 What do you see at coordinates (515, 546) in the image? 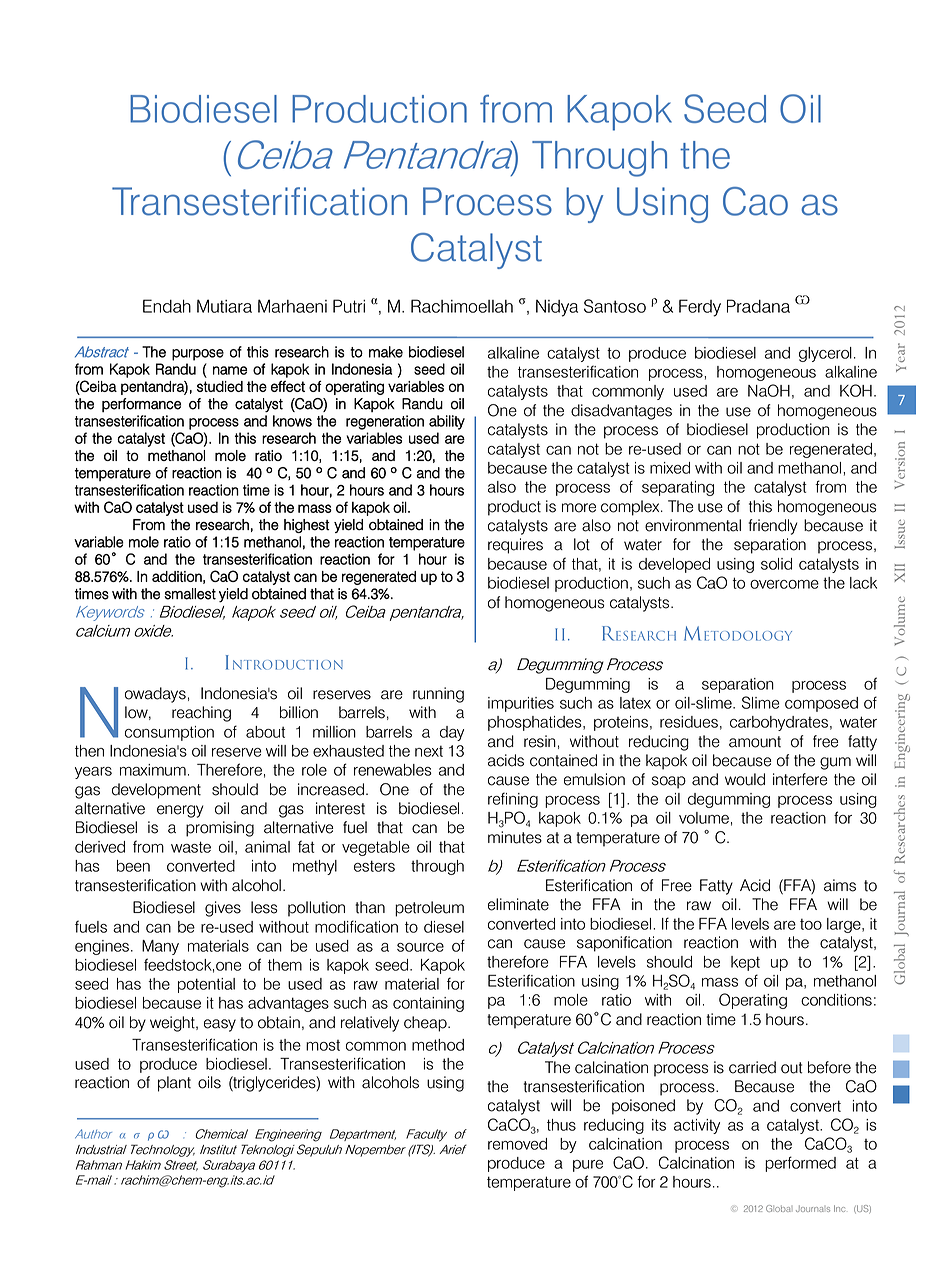
I see `requires` at bounding box center [515, 546].
